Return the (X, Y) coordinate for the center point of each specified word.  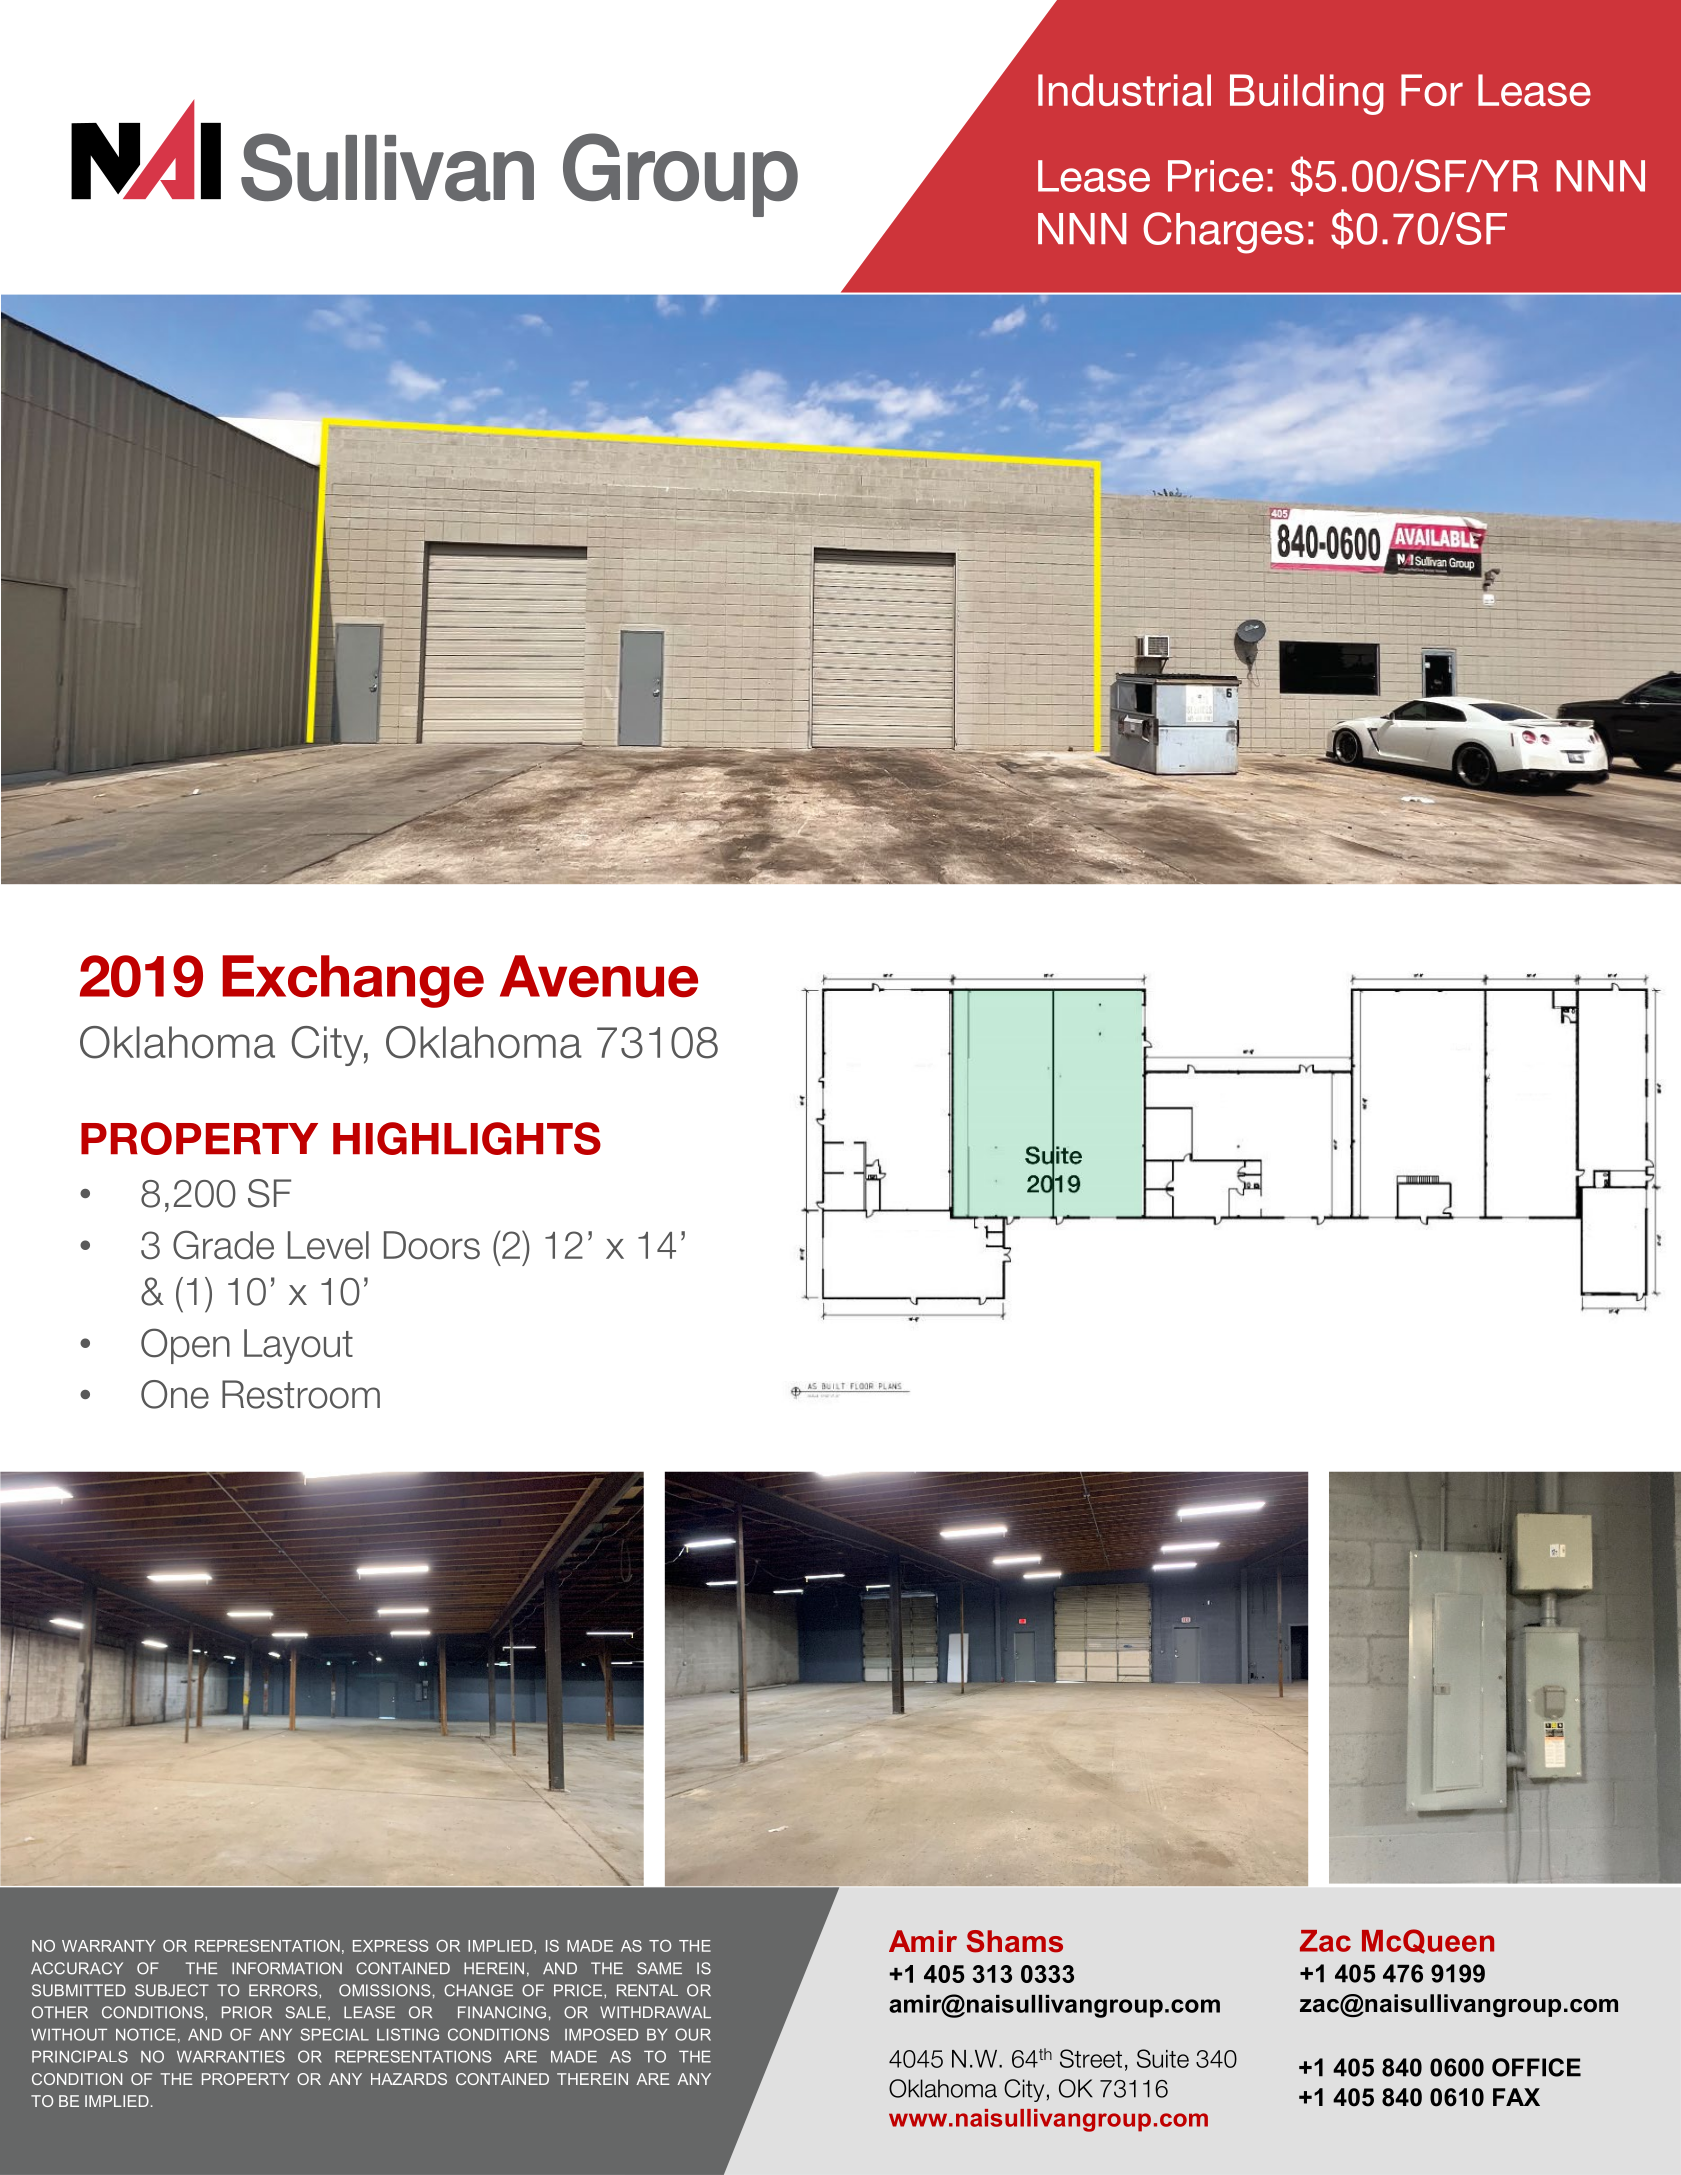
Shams (1015, 1941)
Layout (298, 1346)
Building (1307, 94)
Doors (432, 1245)
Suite (1163, 2058)
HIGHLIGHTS (467, 1138)
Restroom (301, 1394)
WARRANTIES (231, 2056)
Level (328, 1245)
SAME (659, 1968)
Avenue (599, 976)
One (175, 1394)
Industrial (1124, 90)
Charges (1223, 233)
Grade (223, 1245)
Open (185, 1346)
